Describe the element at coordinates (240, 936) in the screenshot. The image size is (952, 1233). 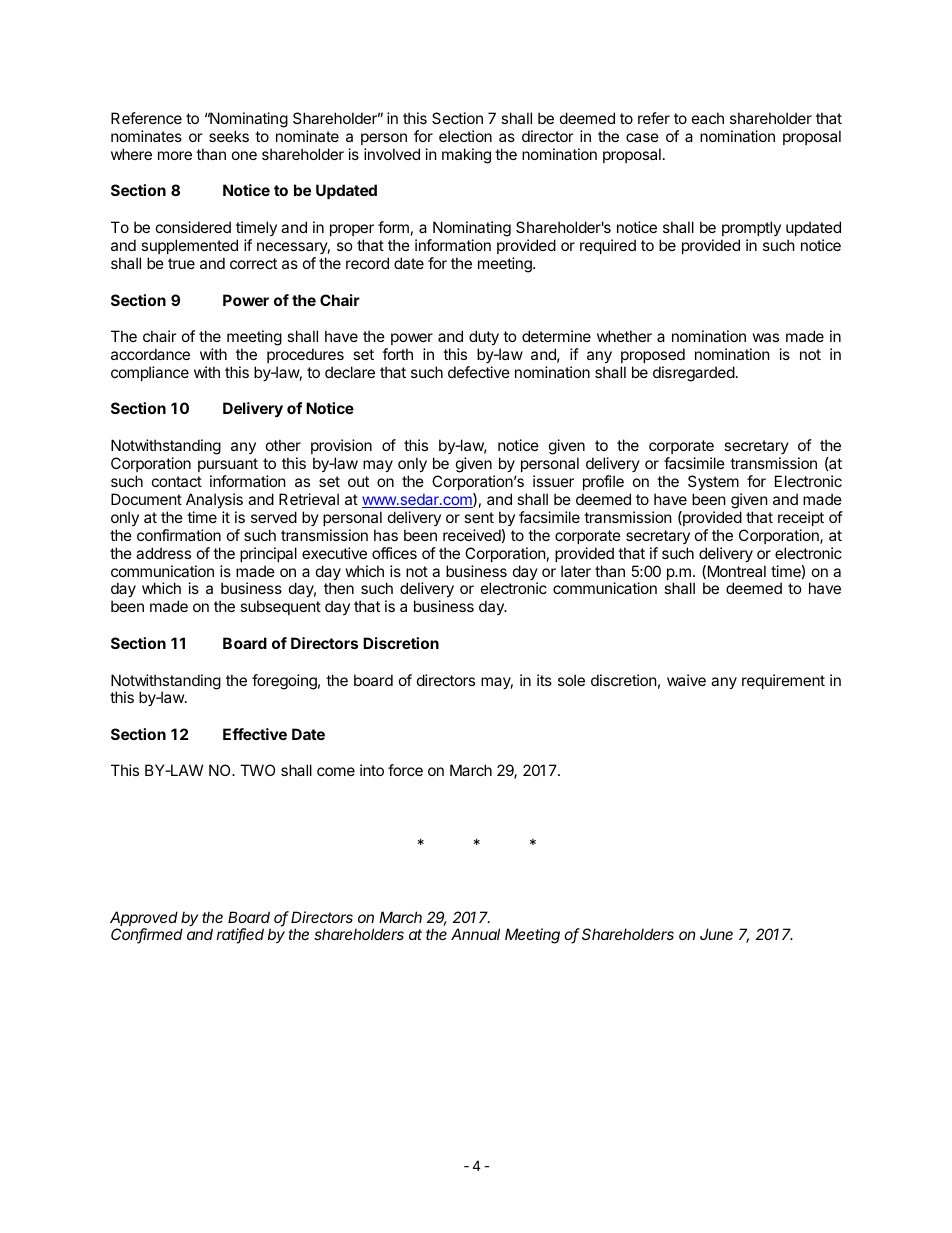
I see `ratified` at that location.
